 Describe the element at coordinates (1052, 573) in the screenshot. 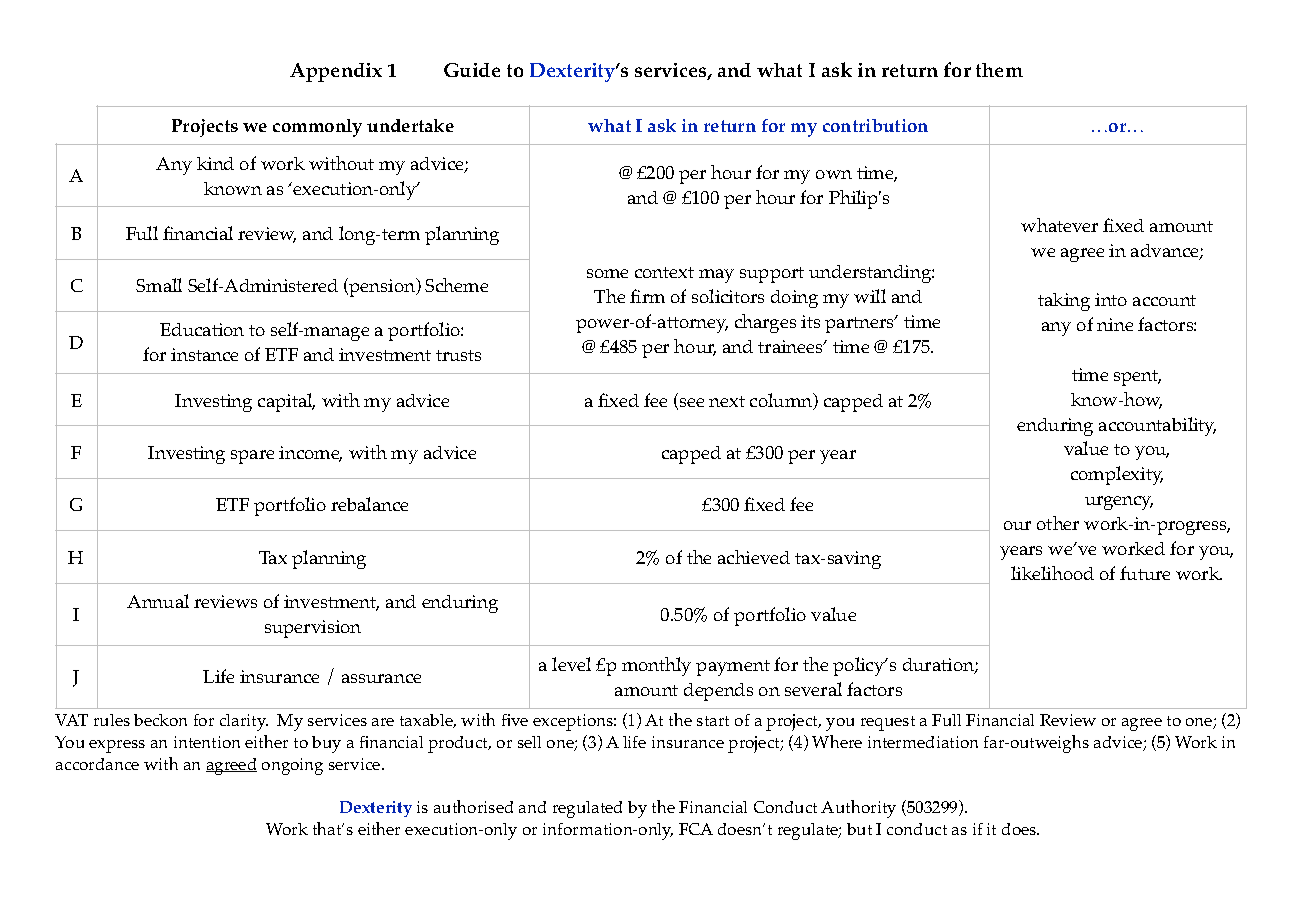

I see `likelihood` at that location.
